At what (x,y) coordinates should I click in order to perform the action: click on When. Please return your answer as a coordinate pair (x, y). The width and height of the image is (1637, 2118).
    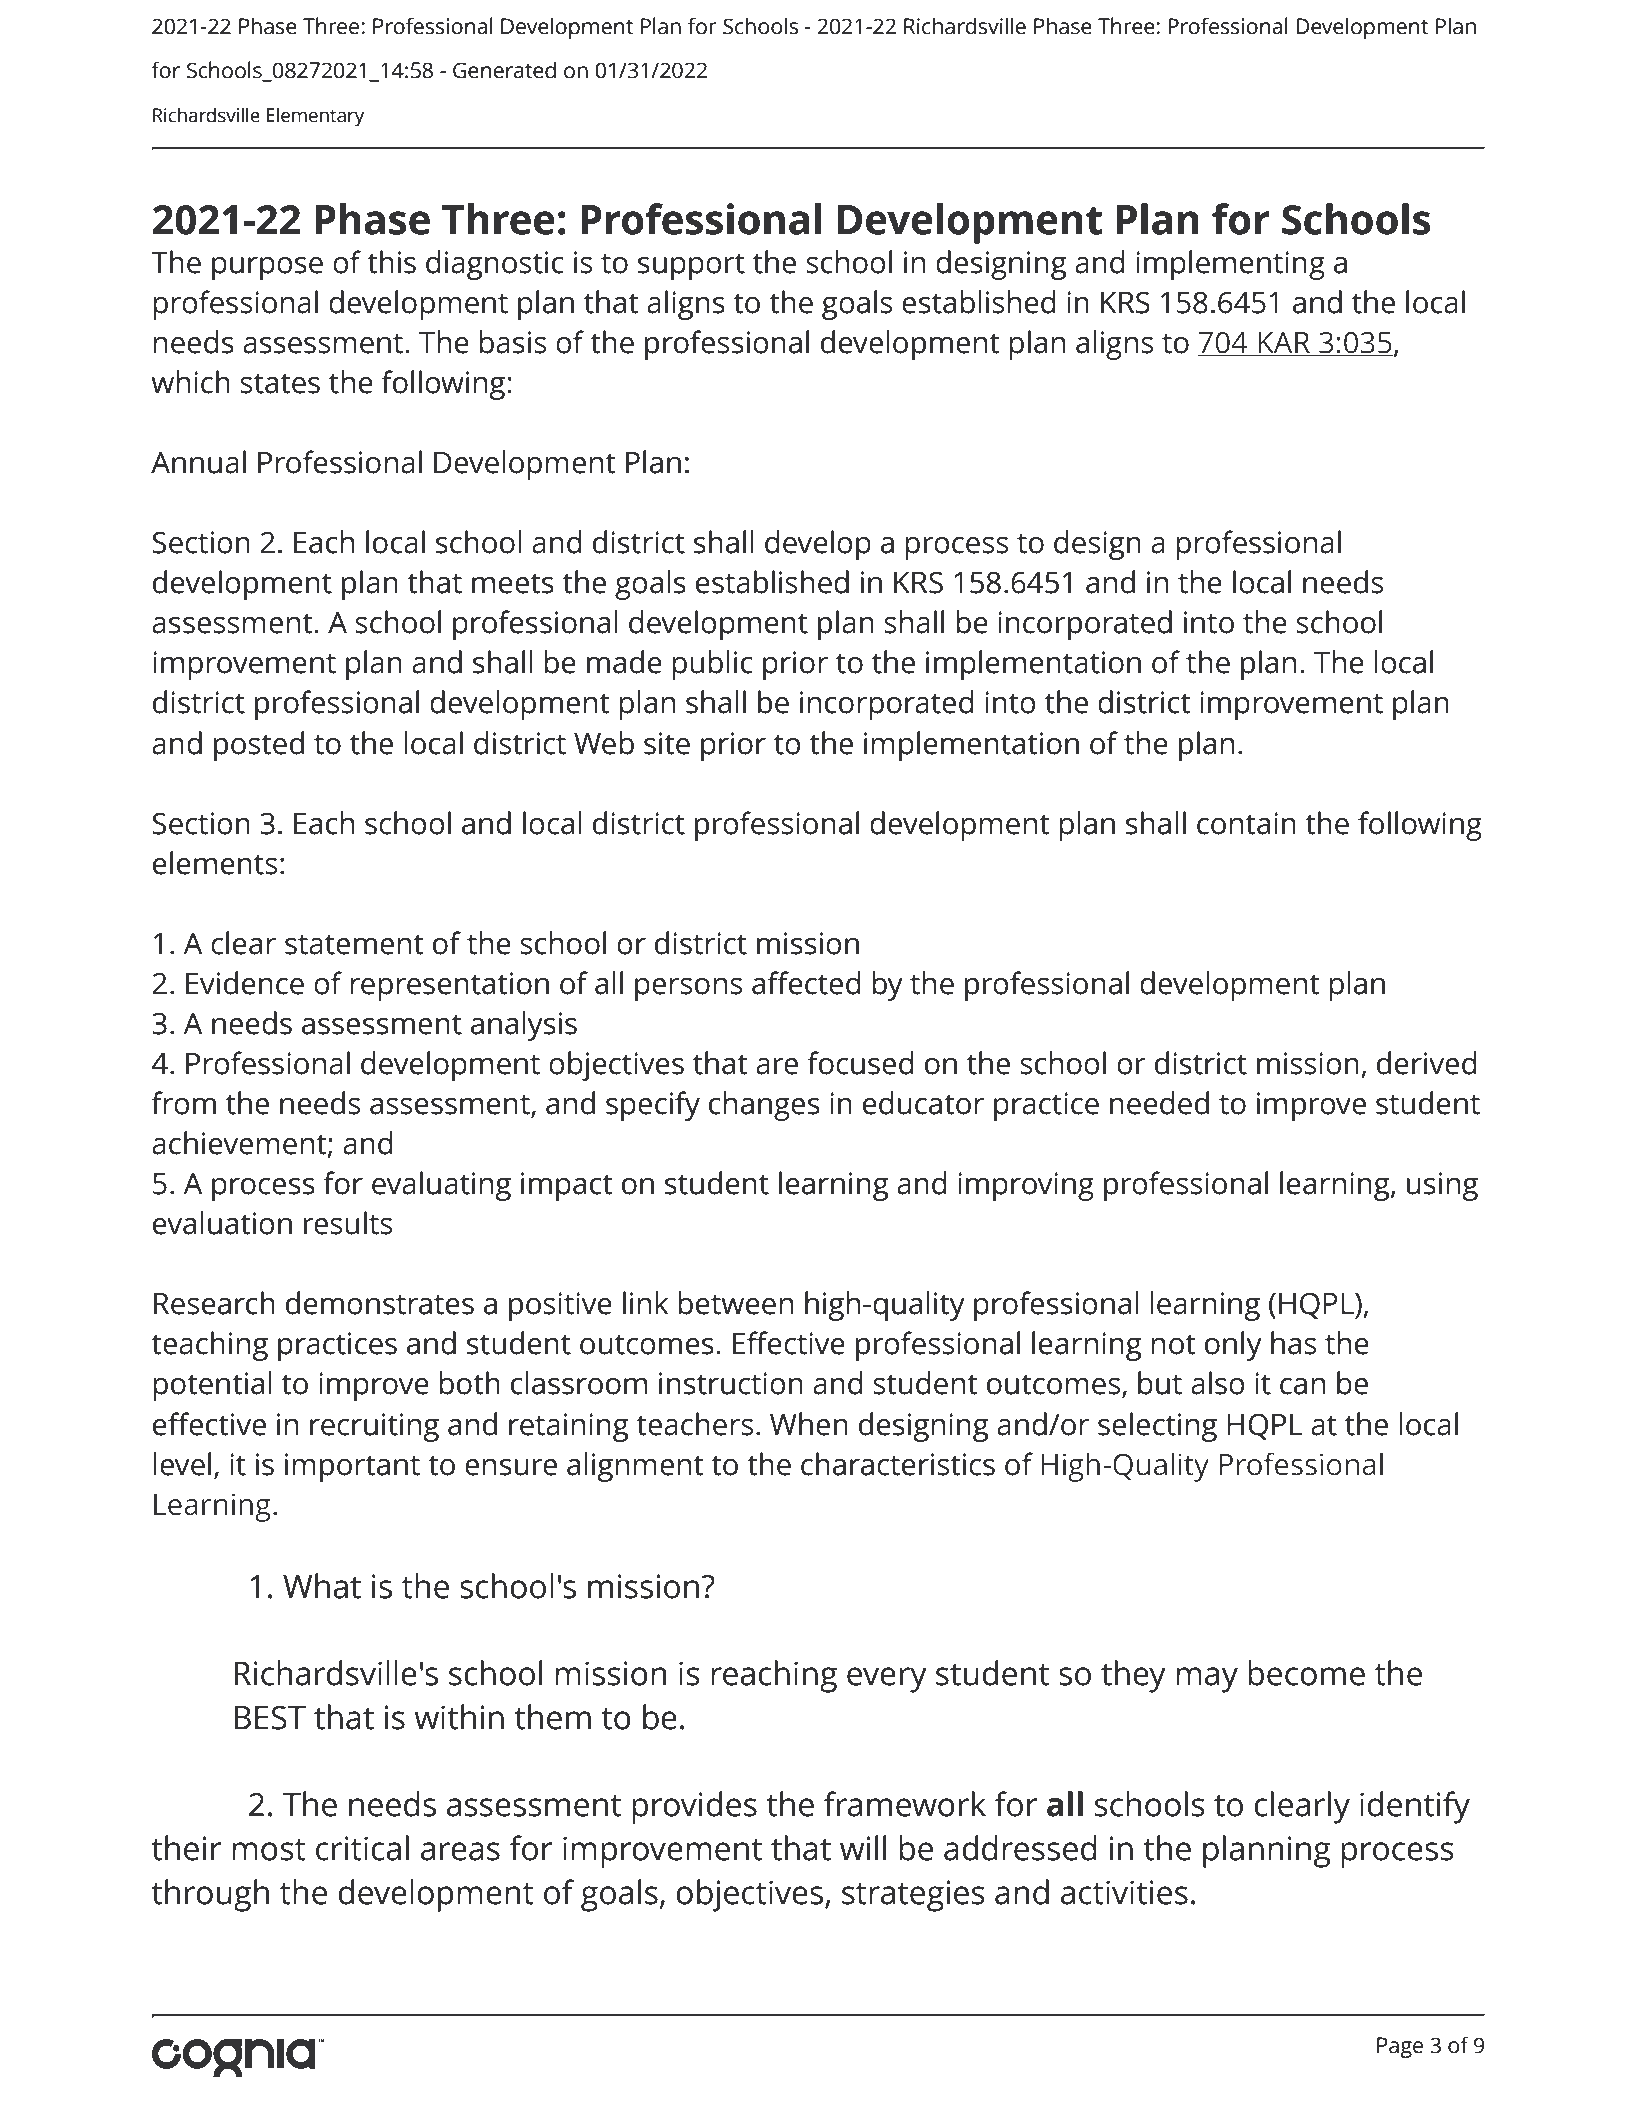
    Looking at the image, I should click on (809, 1424).
